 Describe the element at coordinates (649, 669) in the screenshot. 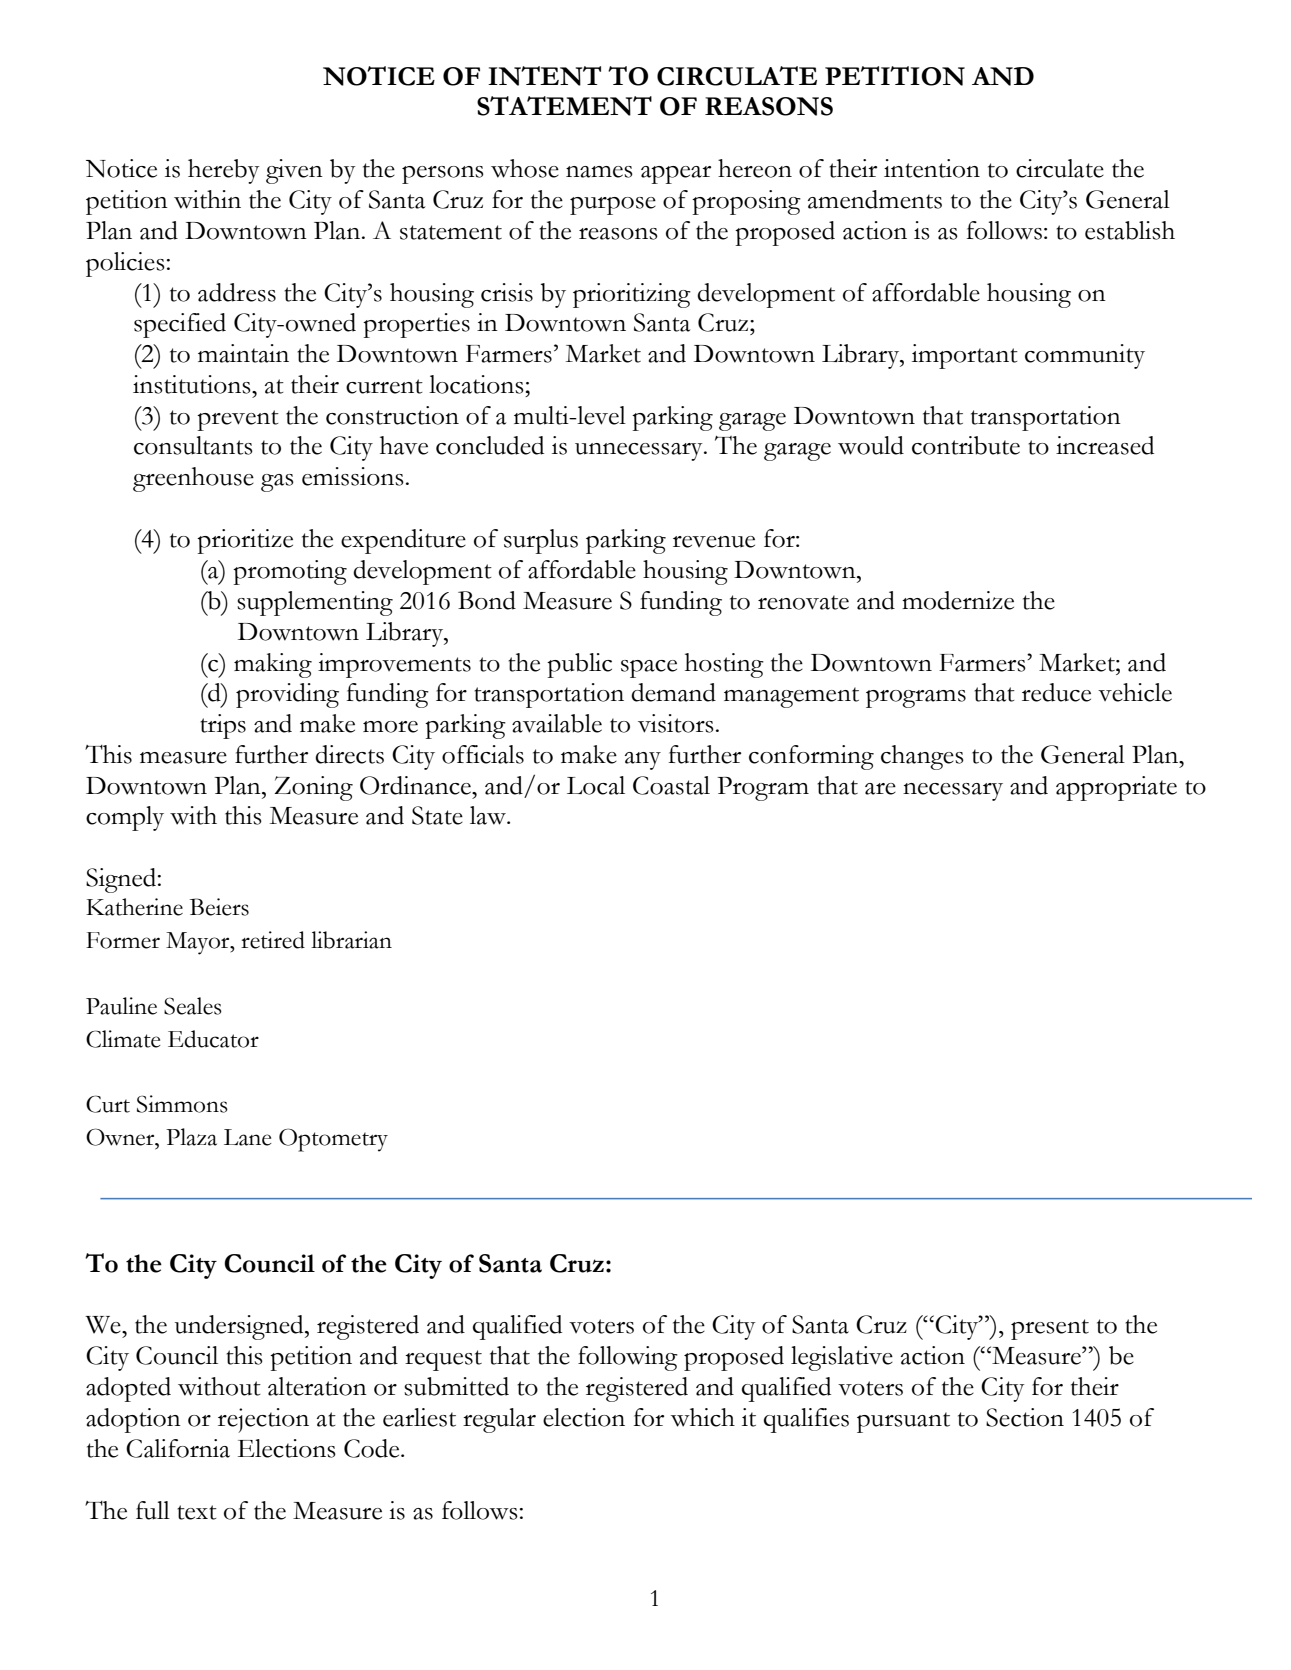

I see `space` at that location.
